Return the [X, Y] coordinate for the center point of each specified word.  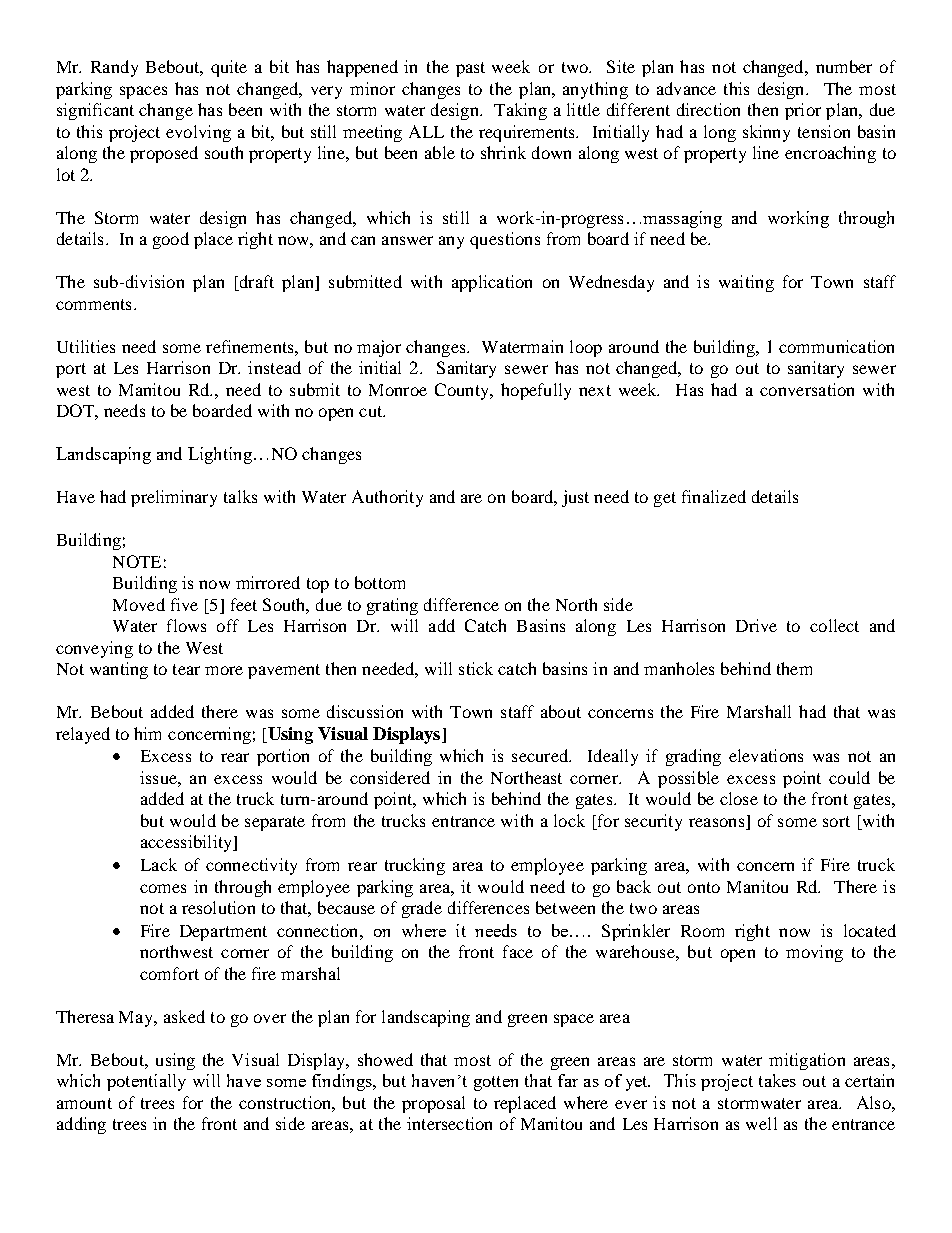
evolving [198, 133]
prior [803, 111]
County [463, 391]
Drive [756, 625]
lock [569, 820]
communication [836, 346]
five [184, 604]
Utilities [86, 346]
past [470, 69]
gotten [496, 1083]
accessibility [188, 843]
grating [392, 606]
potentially [146, 1082]
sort [836, 821]
